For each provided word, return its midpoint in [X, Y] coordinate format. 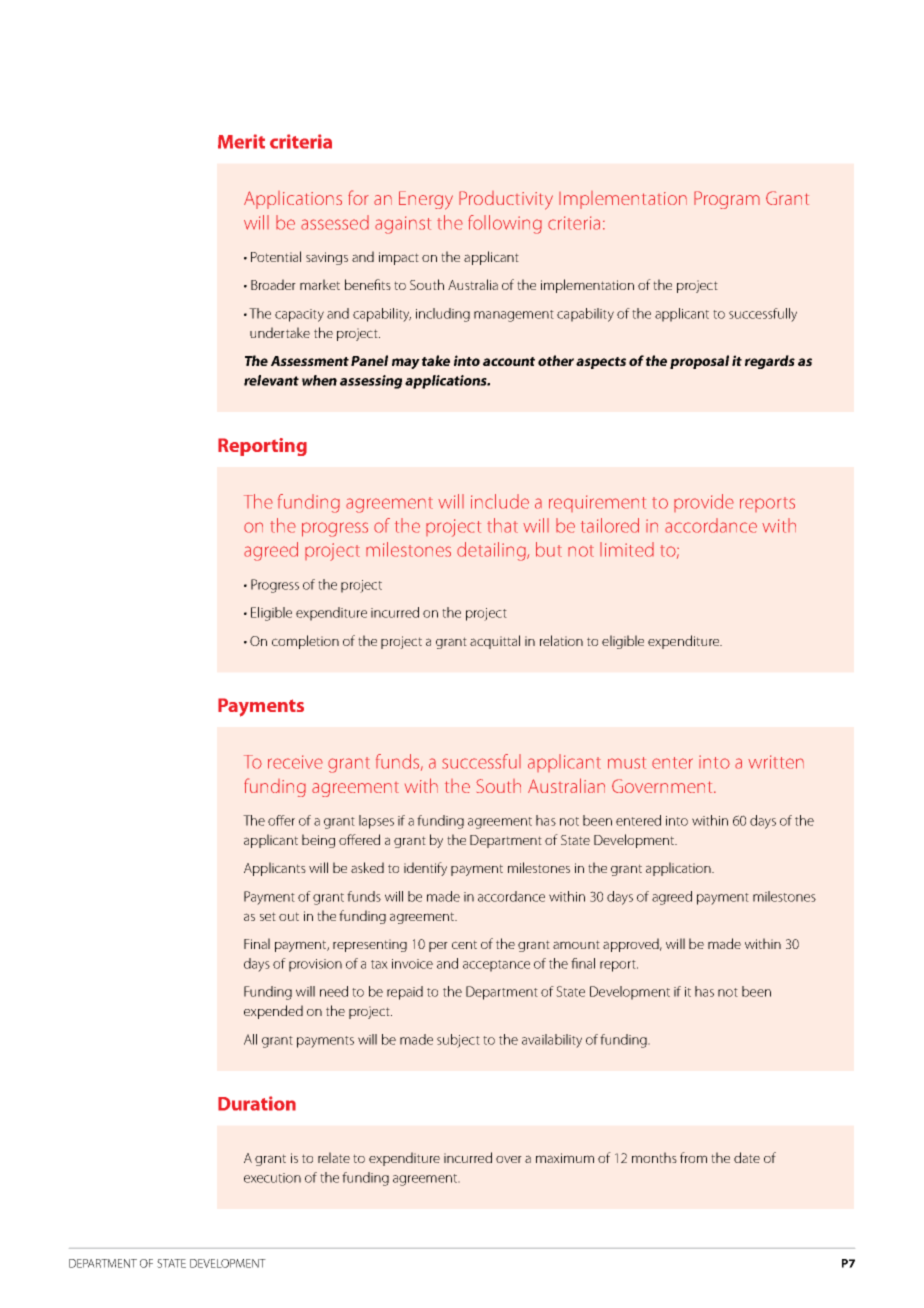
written [776, 762]
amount [576, 944]
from [693, 1157]
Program [727, 200]
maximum [565, 1158]
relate [334, 1157]
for [358, 197]
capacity [299, 315]
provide [704, 503]
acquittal [495, 642]
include [500, 501]
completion [305, 642]
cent [464, 944]
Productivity [506, 200]
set [268, 916]
